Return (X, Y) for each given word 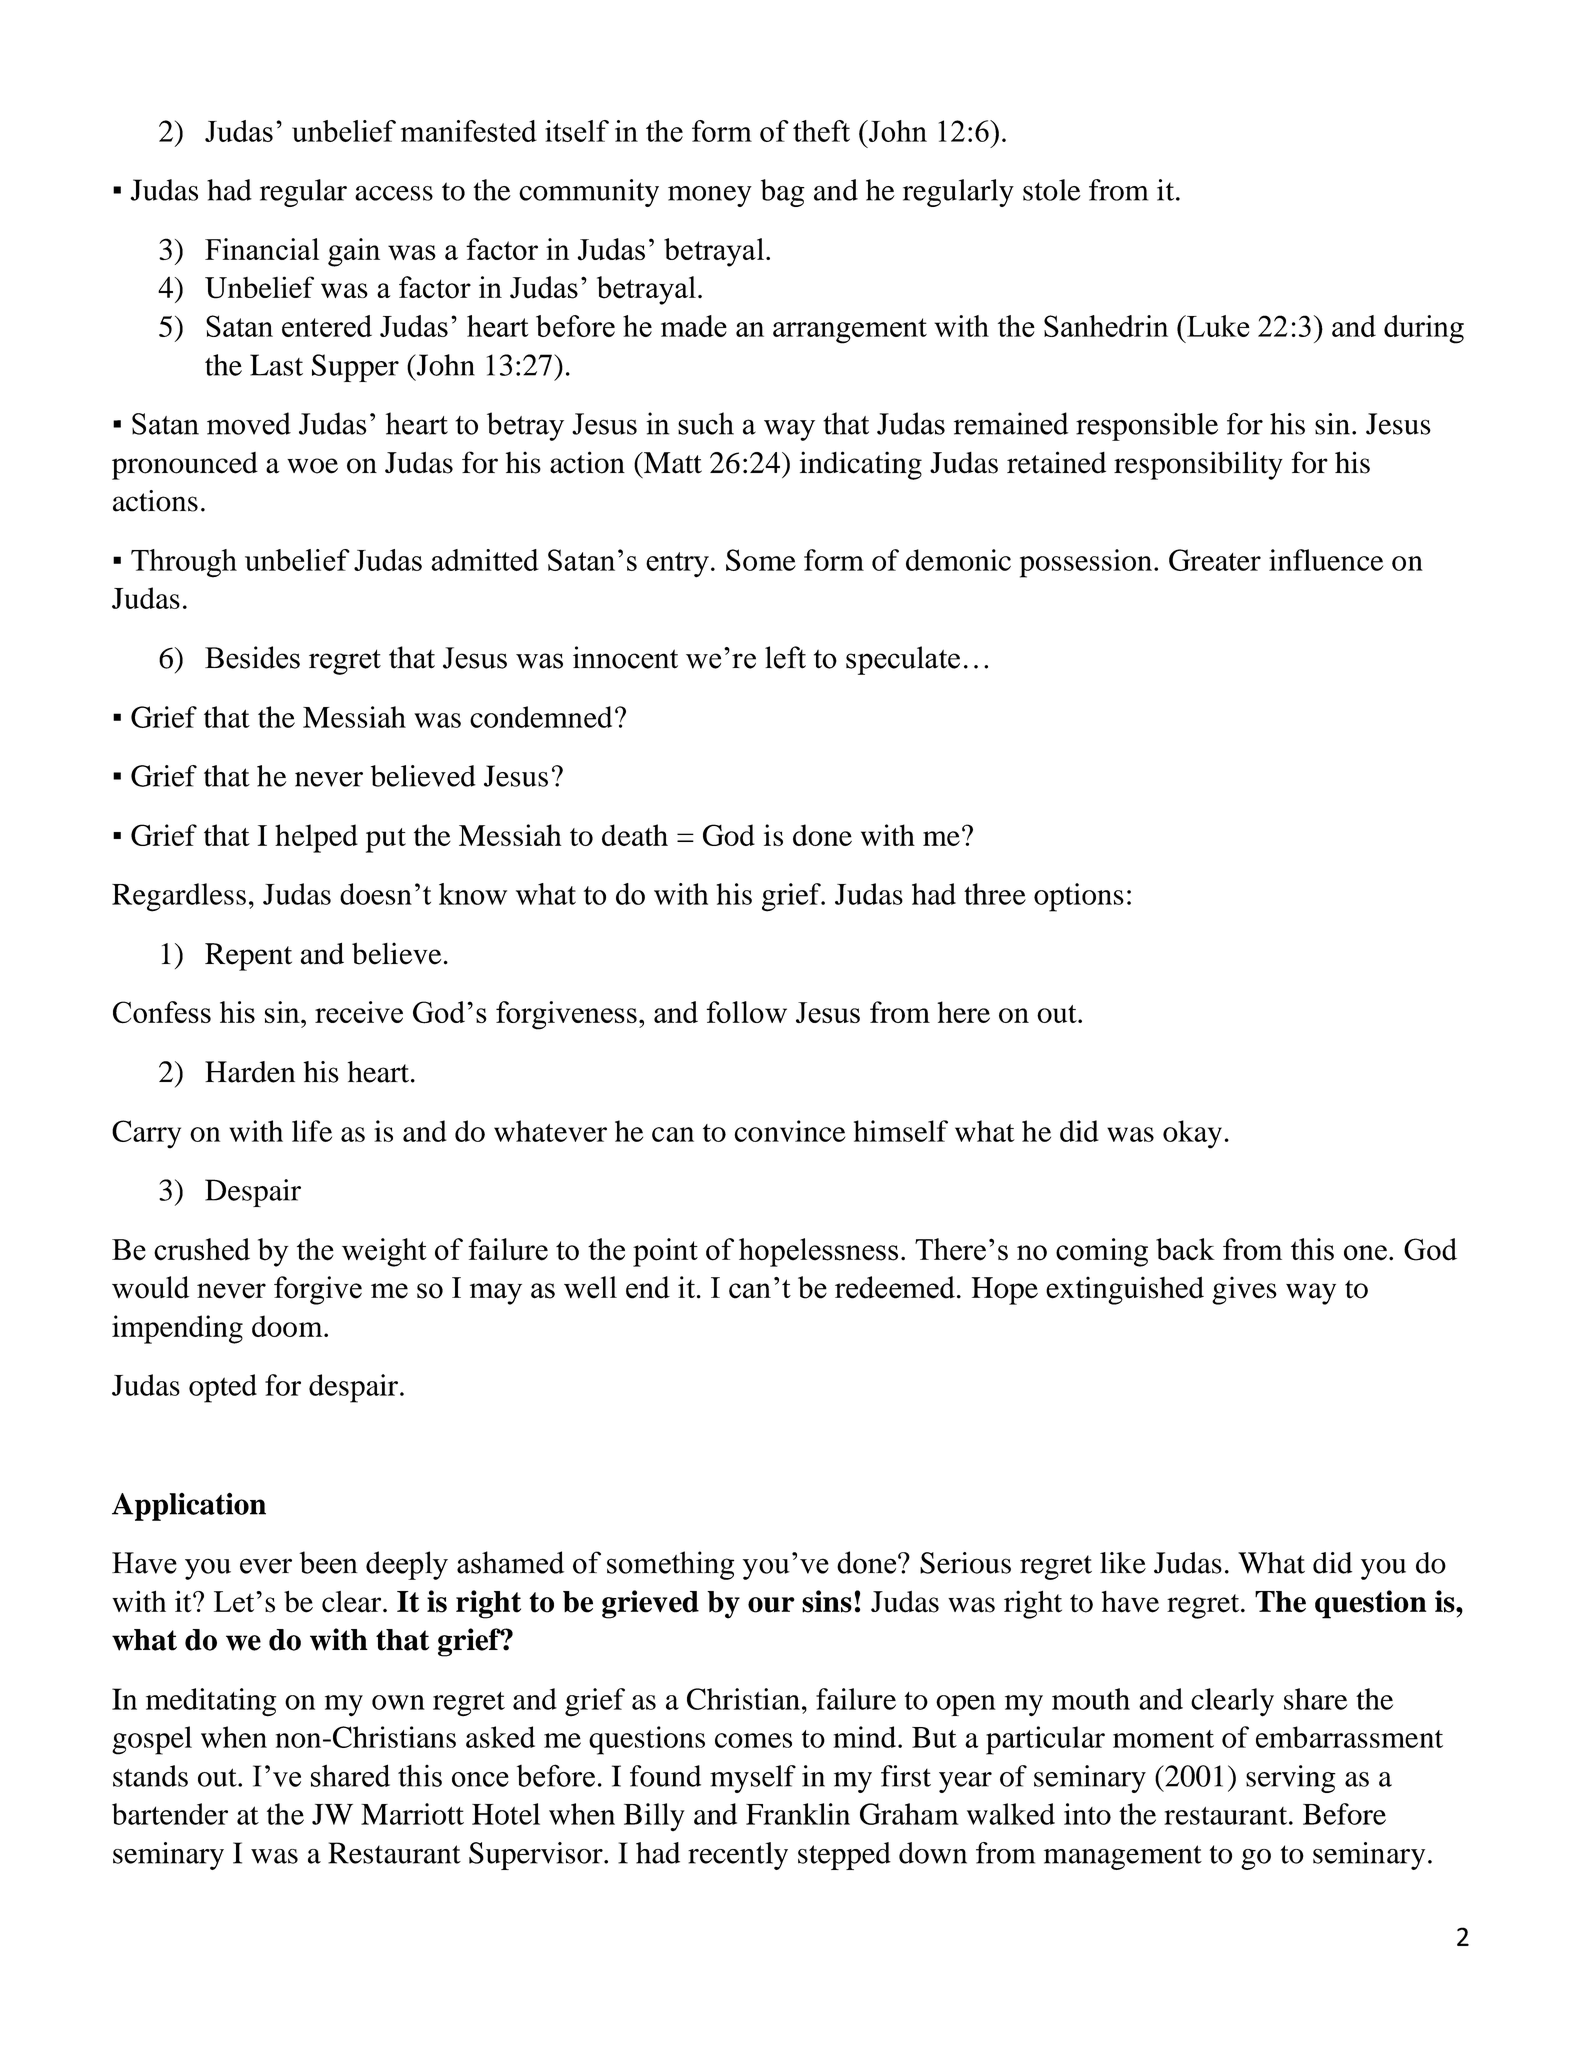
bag (783, 193)
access (394, 193)
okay (1192, 1134)
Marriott (412, 1814)
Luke (1217, 326)
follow (746, 1012)
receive (359, 1012)
